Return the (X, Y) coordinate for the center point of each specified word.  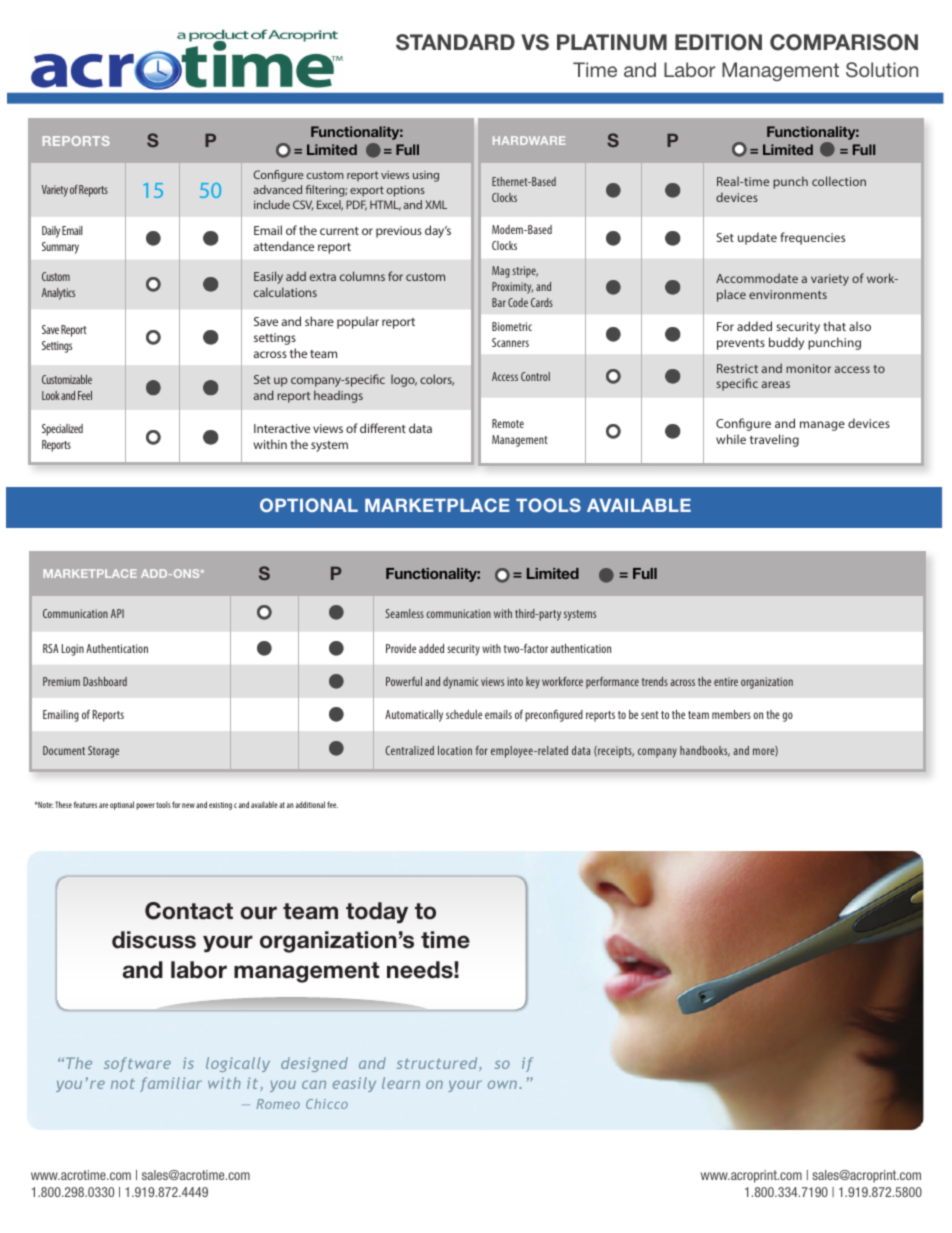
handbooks (705, 751)
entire (726, 681)
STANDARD (455, 42)
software (137, 1064)
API (117, 613)
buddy (786, 343)
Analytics (58, 294)
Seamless (405, 613)
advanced (278, 189)
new (188, 805)
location (455, 750)
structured (438, 1064)
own (504, 1084)
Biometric (512, 326)
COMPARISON (844, 42)
